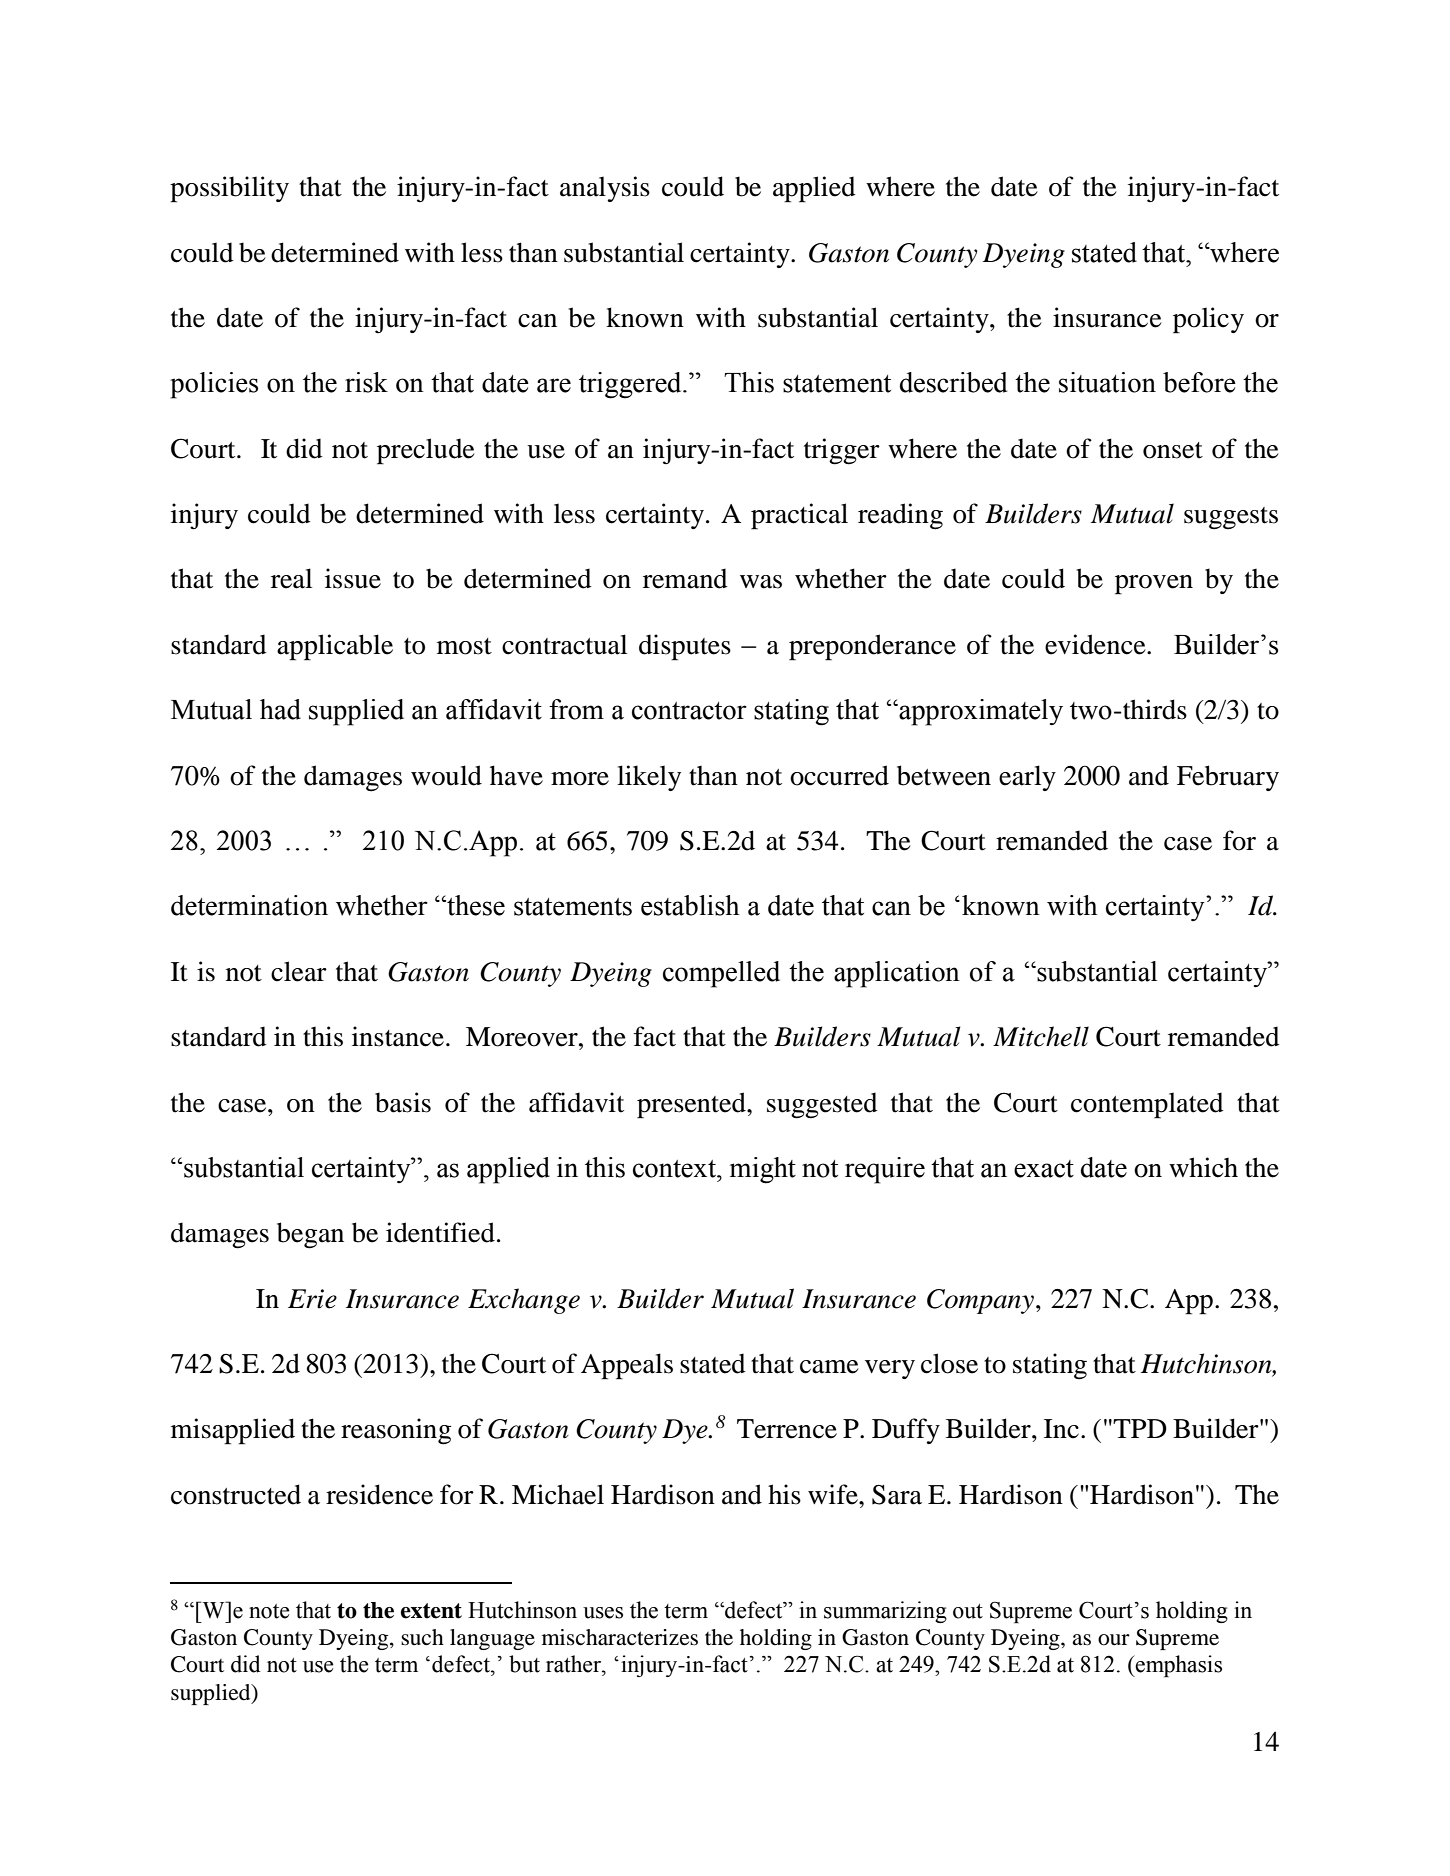 Image resolution: width=1450 pixels, height=1876 pixels. I want to click on uses, so click(603, 1613).
